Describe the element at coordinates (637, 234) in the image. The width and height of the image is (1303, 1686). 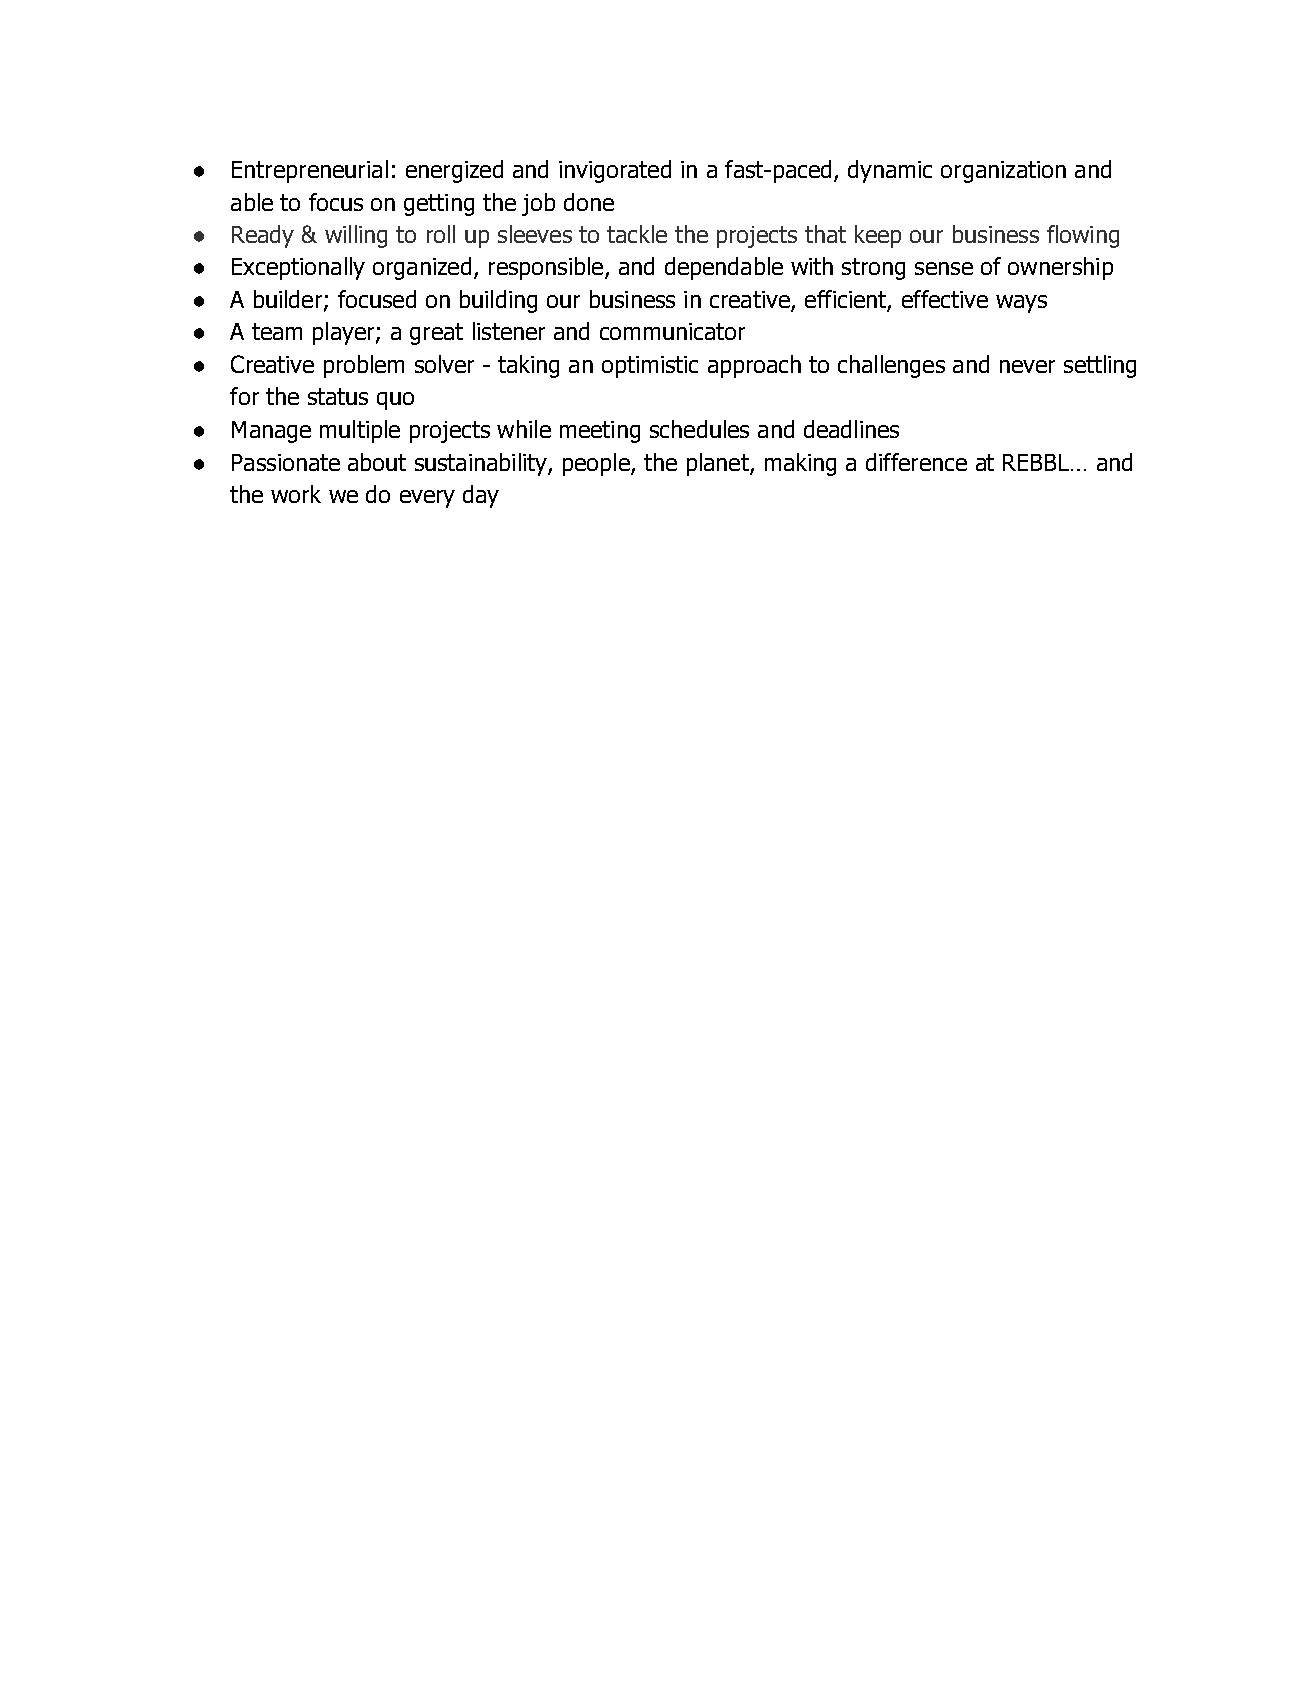
I see `tackle` at that location.
